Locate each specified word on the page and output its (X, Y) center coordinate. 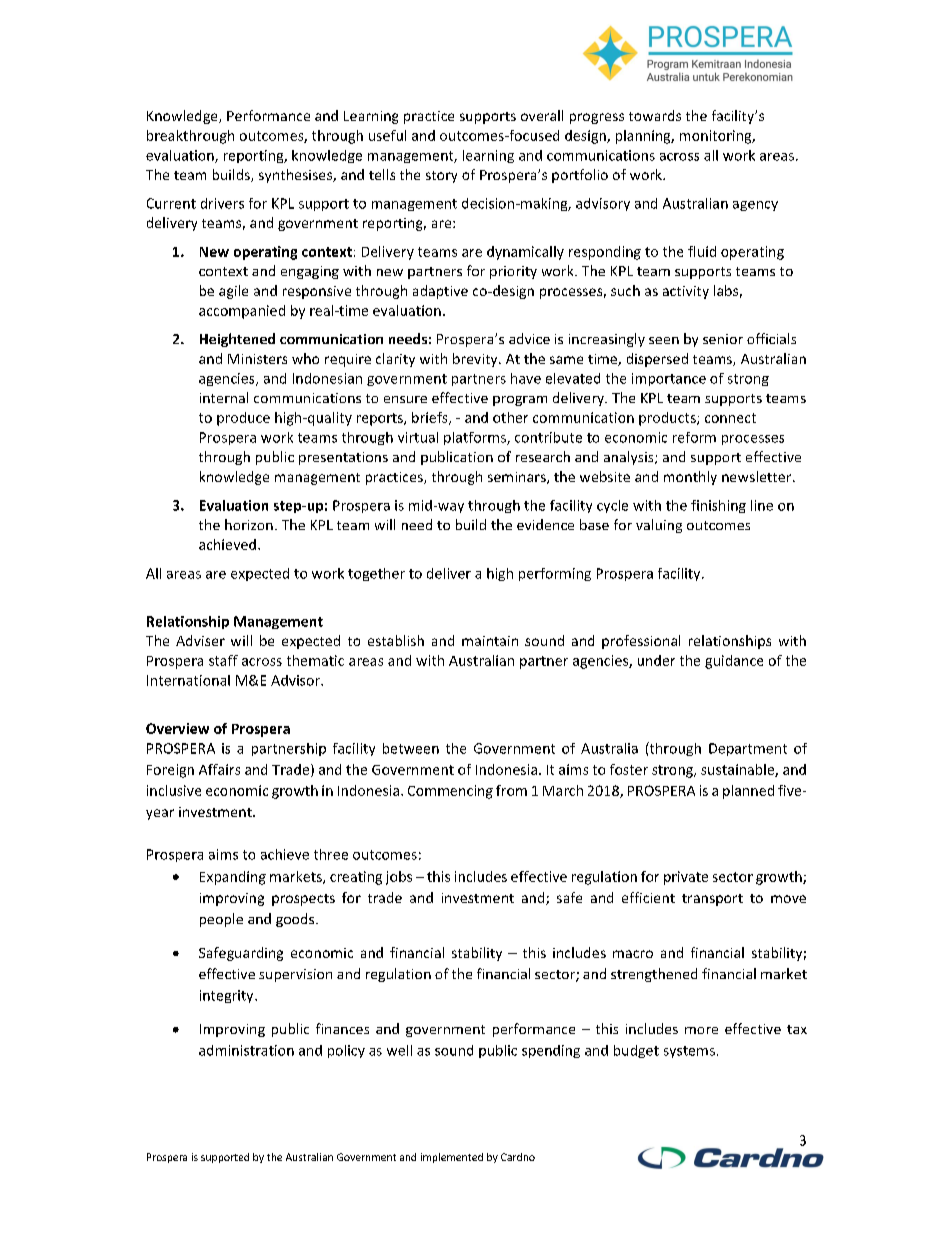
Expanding (233, 878)
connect (730, 418)
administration (246, 1050)
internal (224, 397)
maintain (490, 641)
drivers (222, 203)
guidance (734, 662)
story (441, 177)
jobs (399, 878)
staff (223, 660)
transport (712, 900)
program (520, 401)
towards (655, 115)
